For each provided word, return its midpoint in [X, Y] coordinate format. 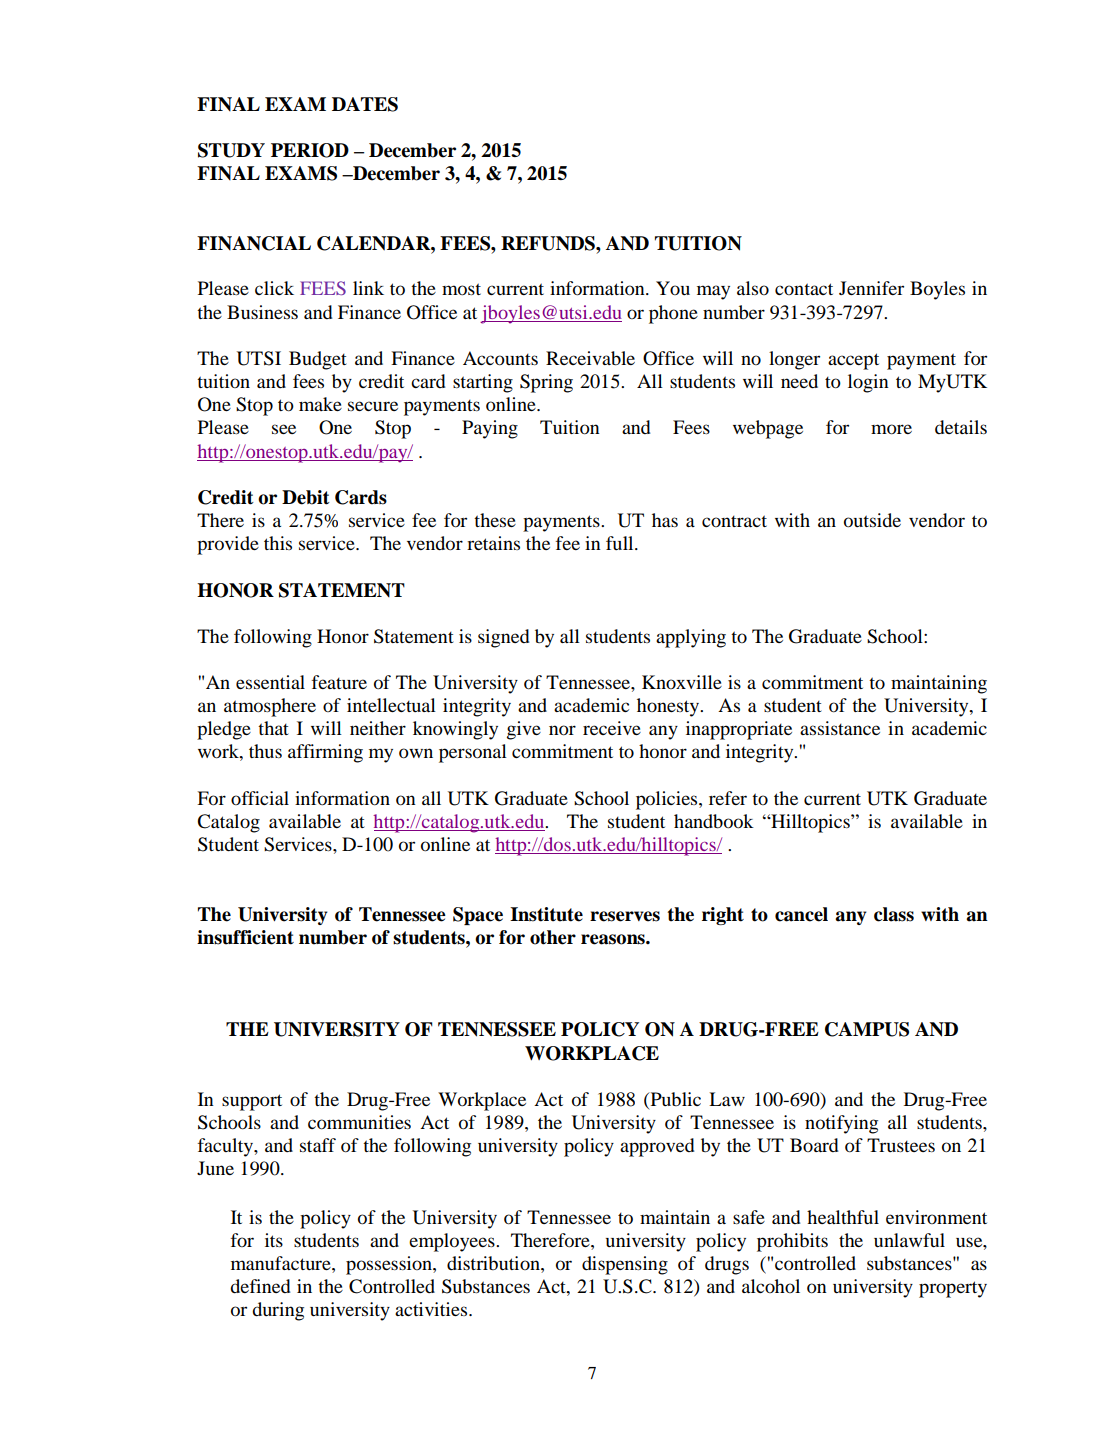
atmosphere [270, 707]
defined [260, 1286]
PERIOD [310, 150]
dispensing [625, 1265]
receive [612, 728]
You [673, 288]
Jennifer [871, 288]
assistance [840, 728]
